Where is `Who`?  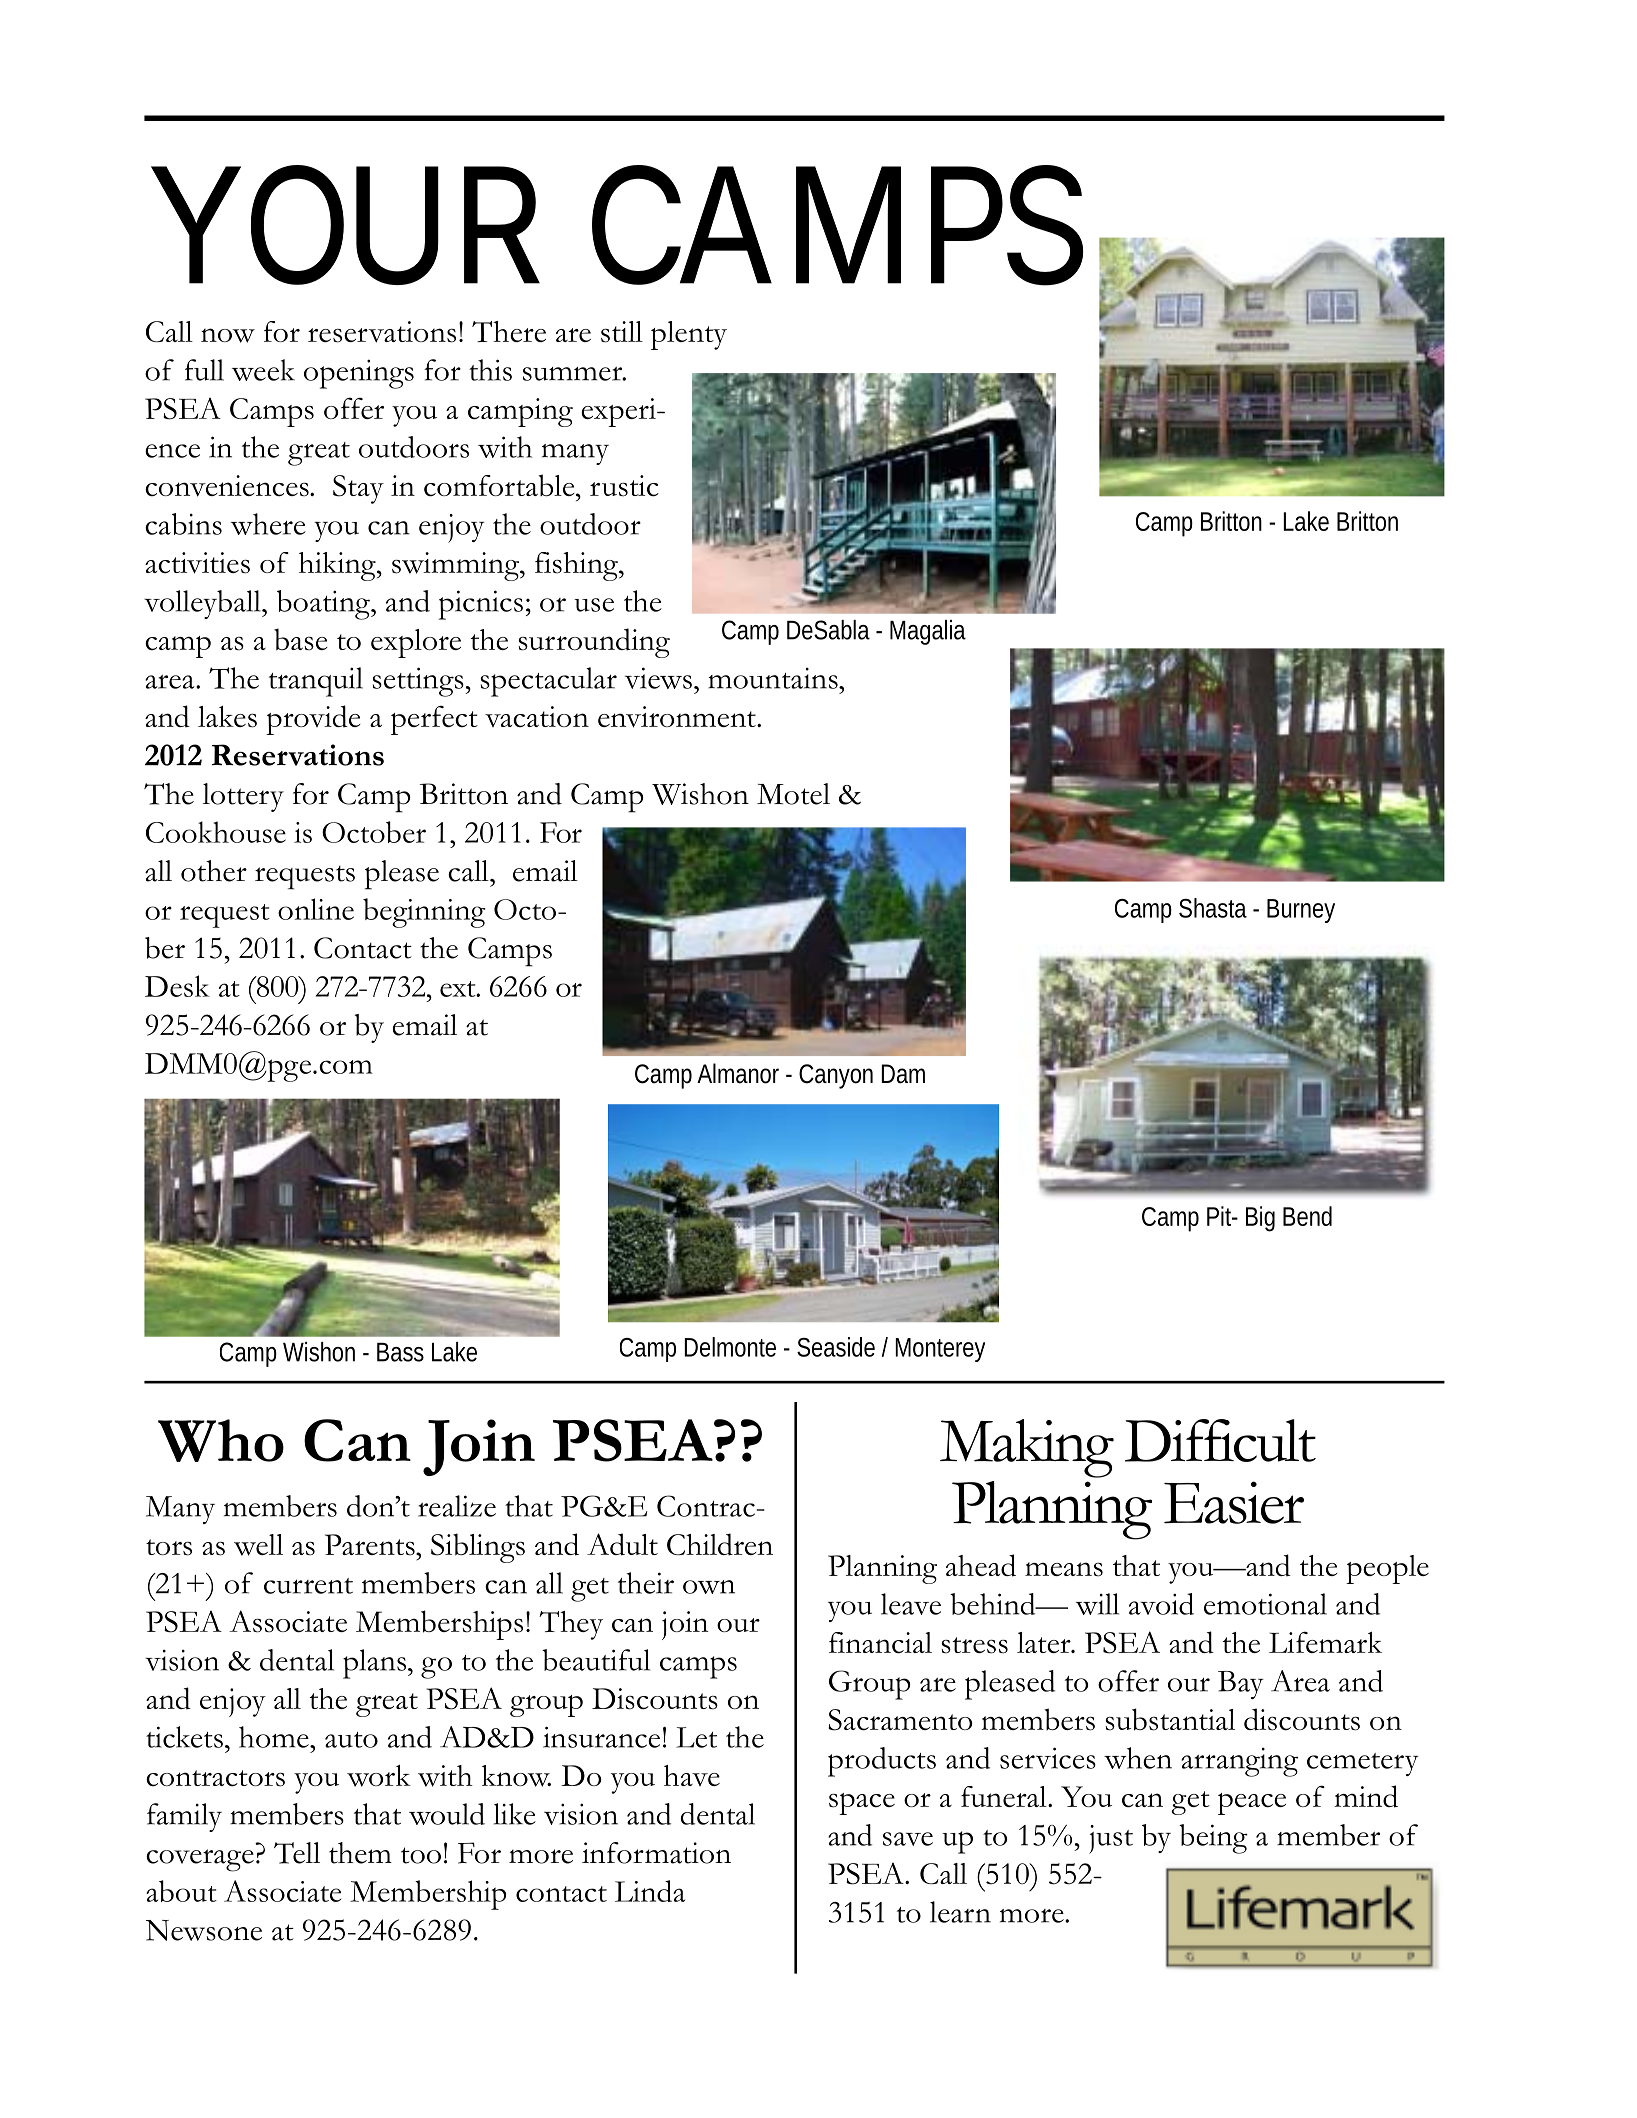 Who is located at coordinates (221, 1440).
